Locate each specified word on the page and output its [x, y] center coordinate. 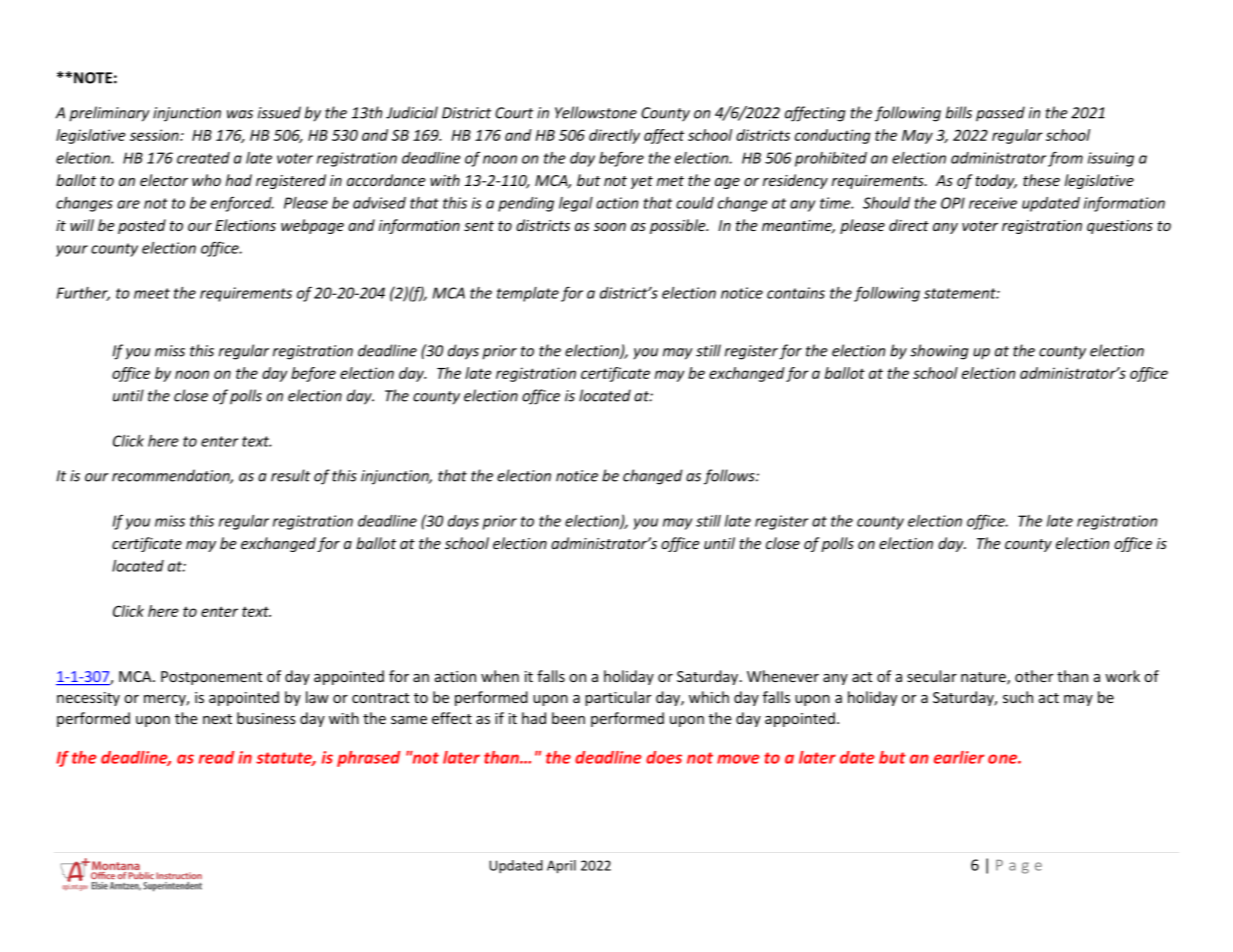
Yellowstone [596, 112]
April [561, 867]
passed [1000, 114]
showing [939, 352]
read [216, 757]
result [290, 475]
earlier [959, 757]
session [155, 135]
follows [730, 477]
